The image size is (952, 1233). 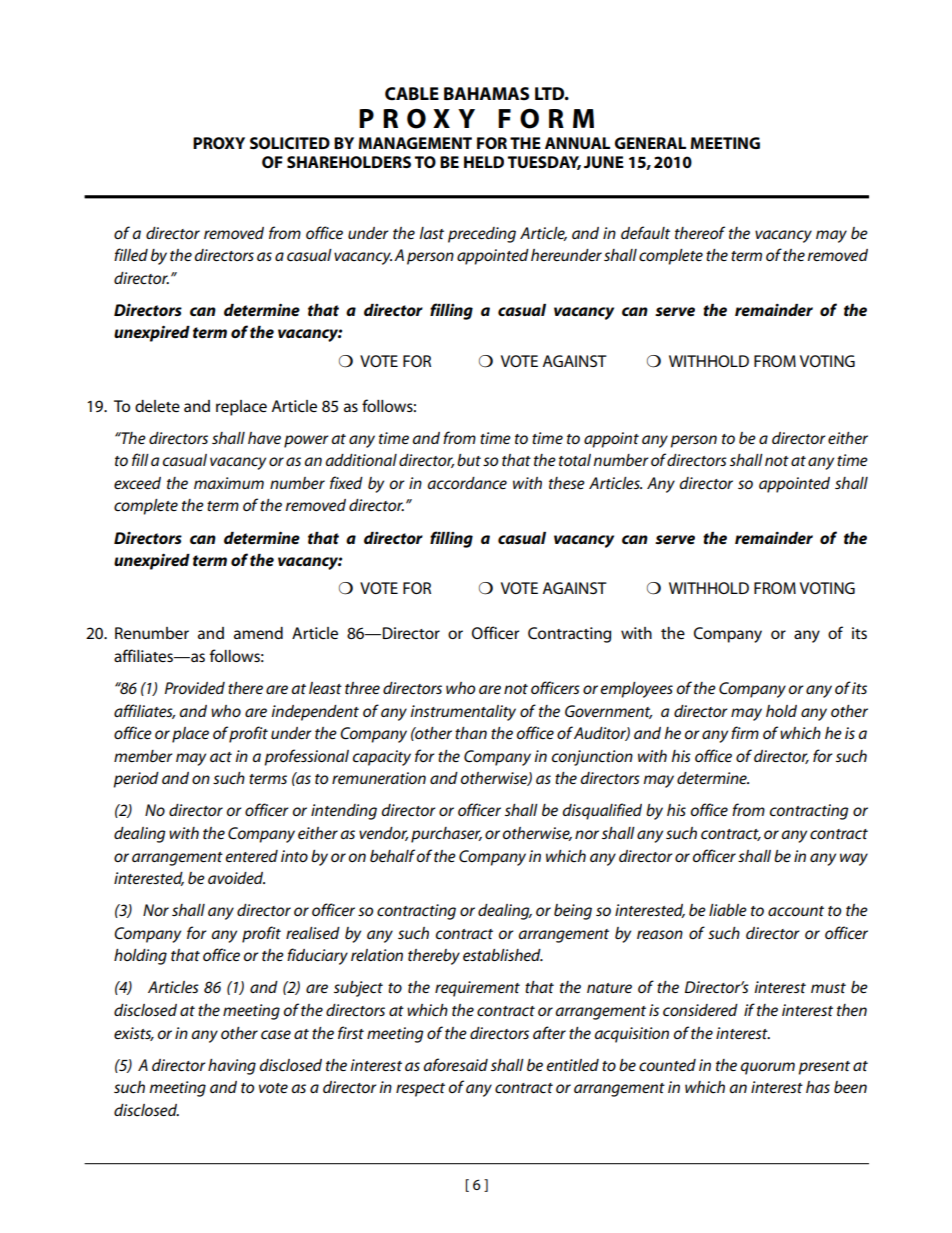 I want to click on SOLICITED, so click(x=290, y=143).
